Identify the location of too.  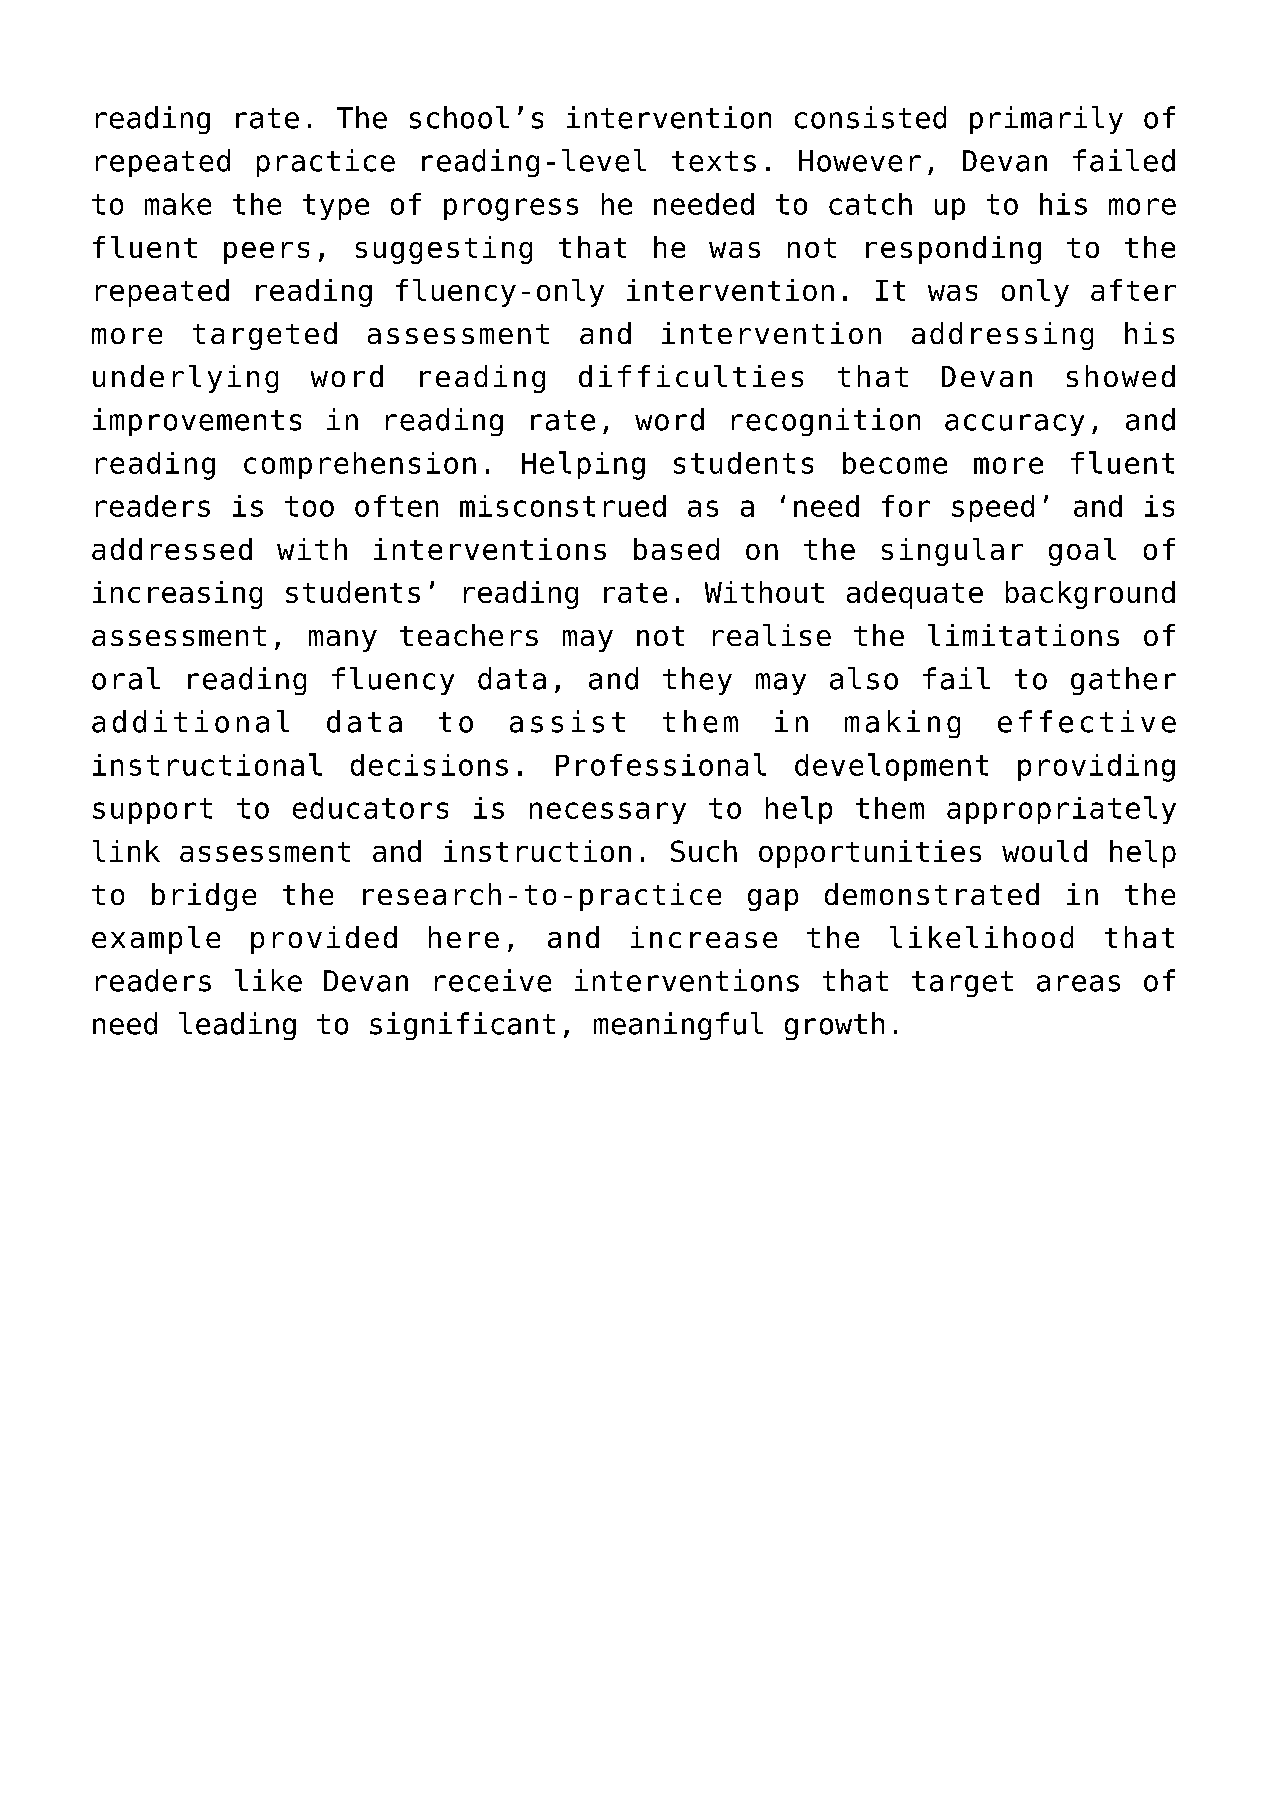
(309, 506).
